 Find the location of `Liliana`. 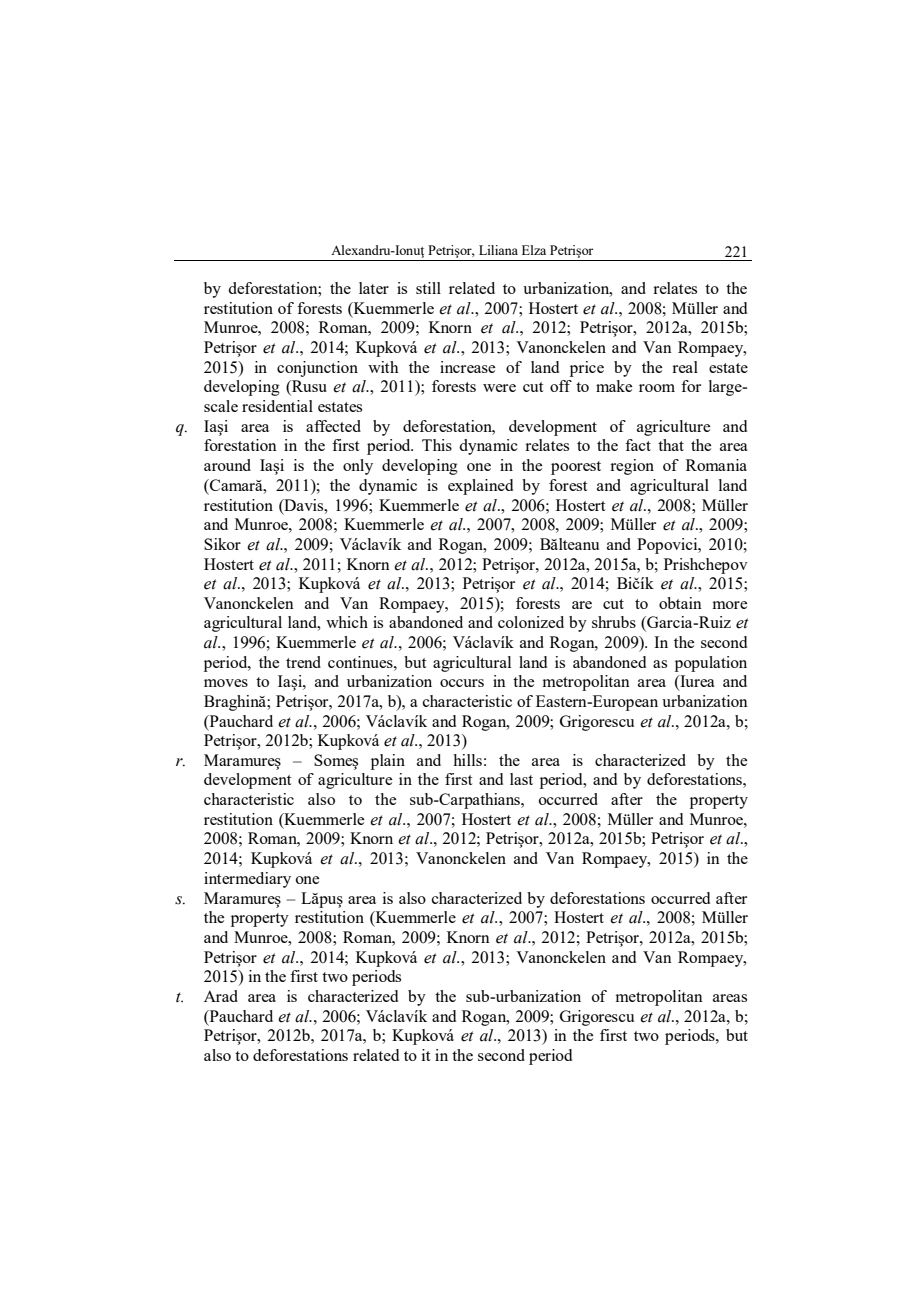

Liliana is located at coordinates (498, 250).
